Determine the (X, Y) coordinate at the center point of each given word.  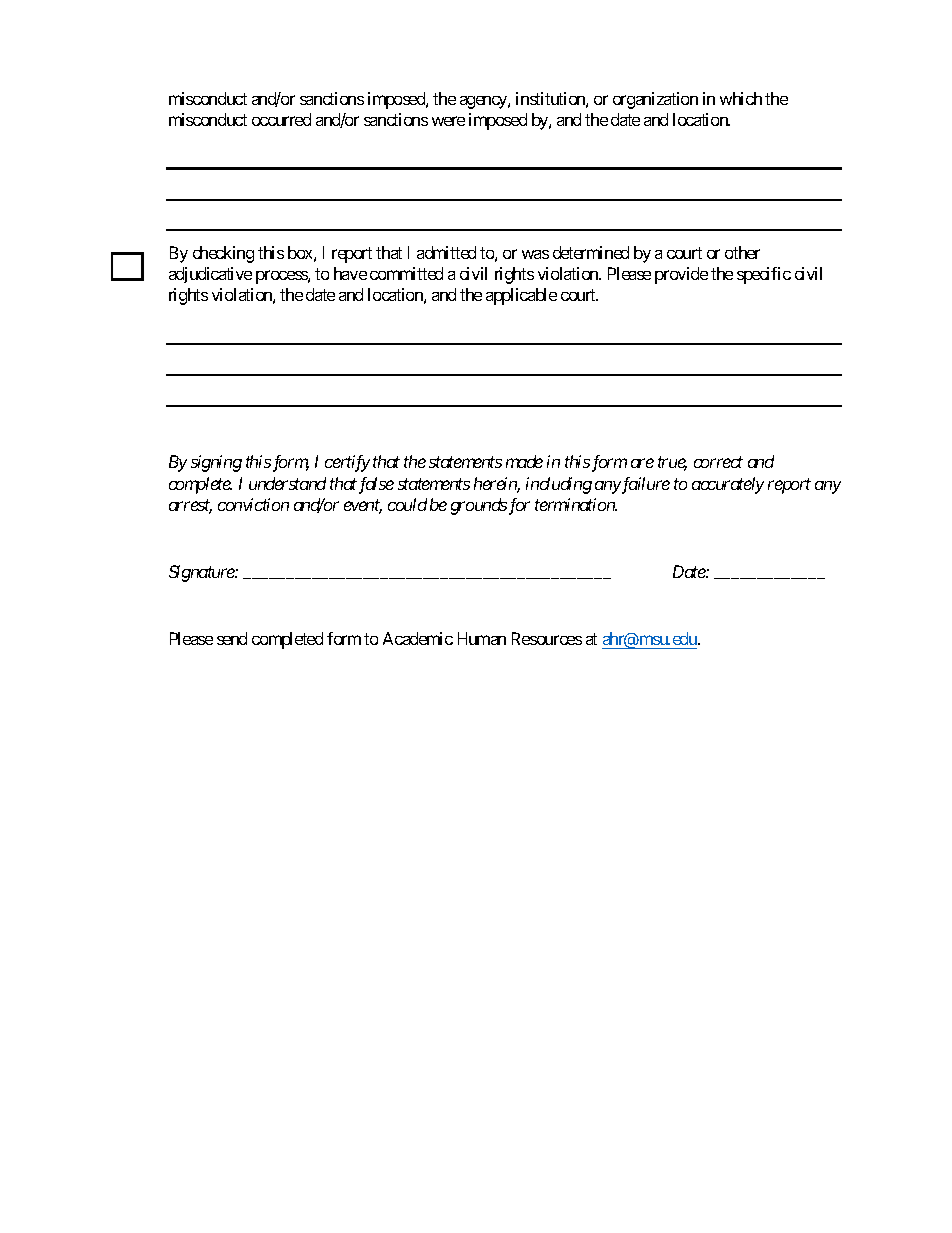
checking (223, 254)
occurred (281, 119)
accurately (728, 485)
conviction (253, 504)
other (742, 252)
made (524, 461)
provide (681, 275)
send (232, 638)
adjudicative (210, 275)
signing (216, 463)
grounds (479, 506)
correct (718, 462)
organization (655, 100)
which (741, 98)
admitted (446, 252)
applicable (521, 296)
